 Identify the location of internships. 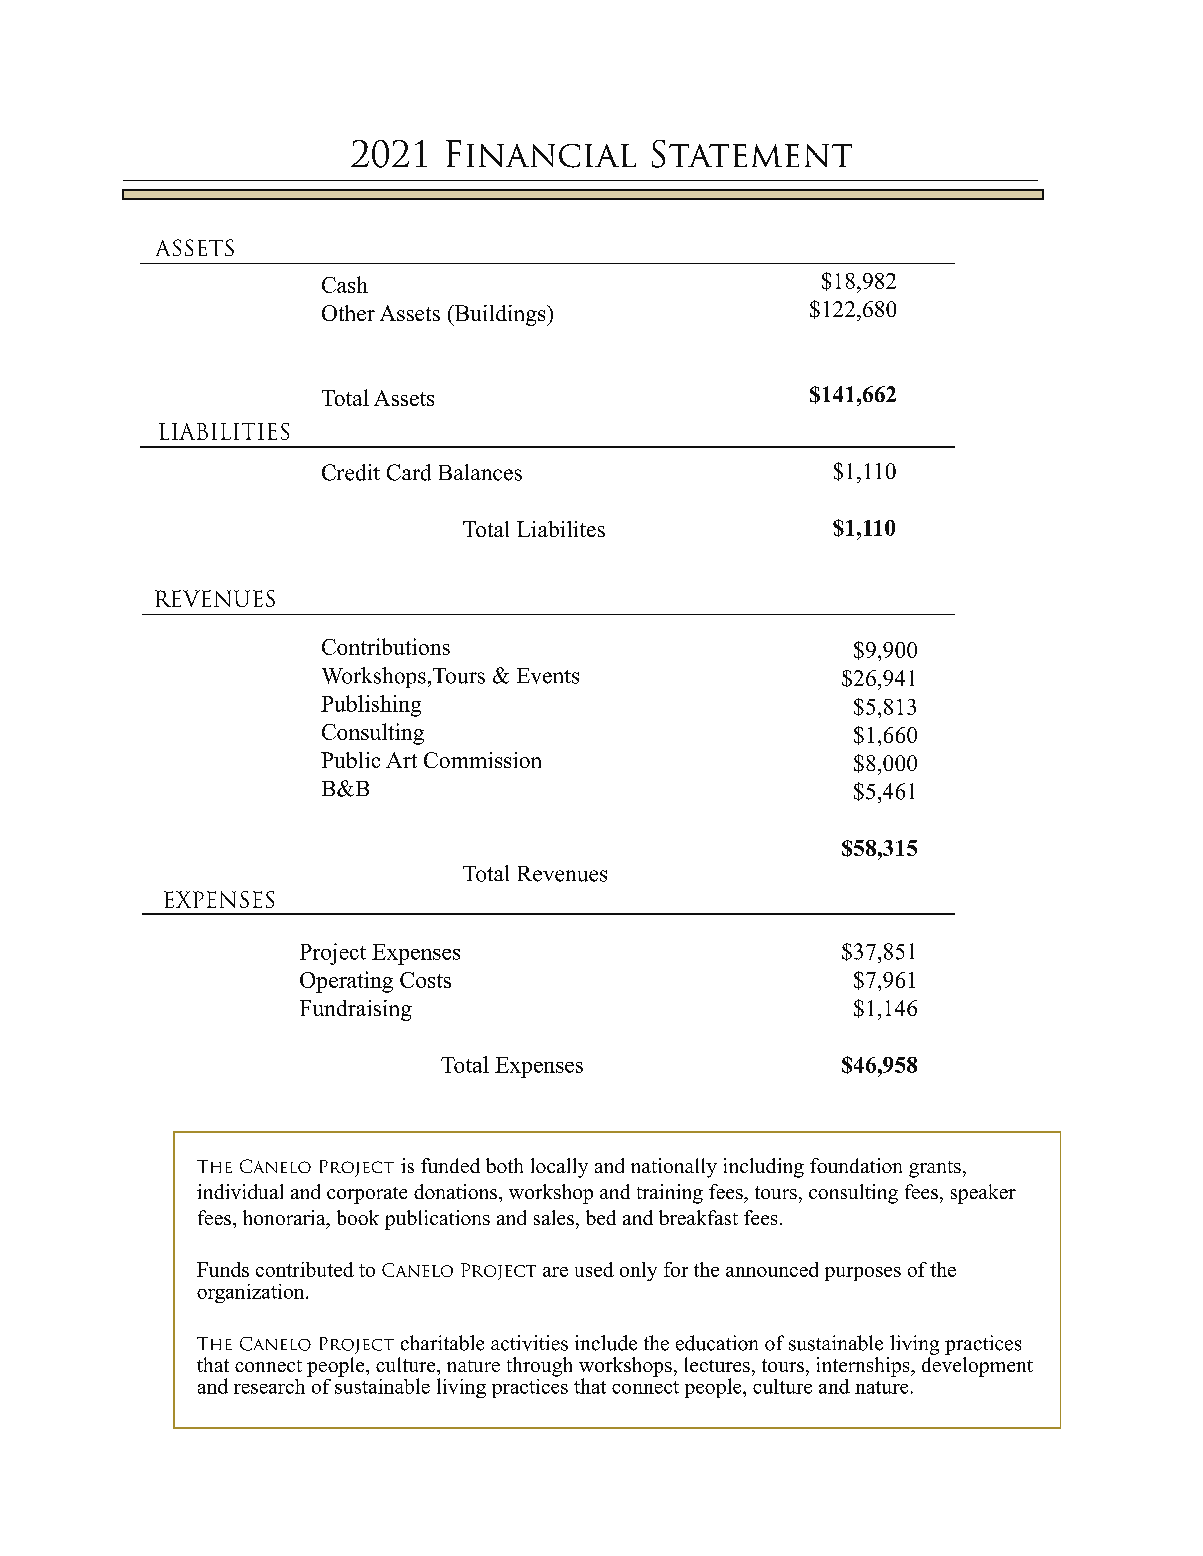
(864, 1367).
